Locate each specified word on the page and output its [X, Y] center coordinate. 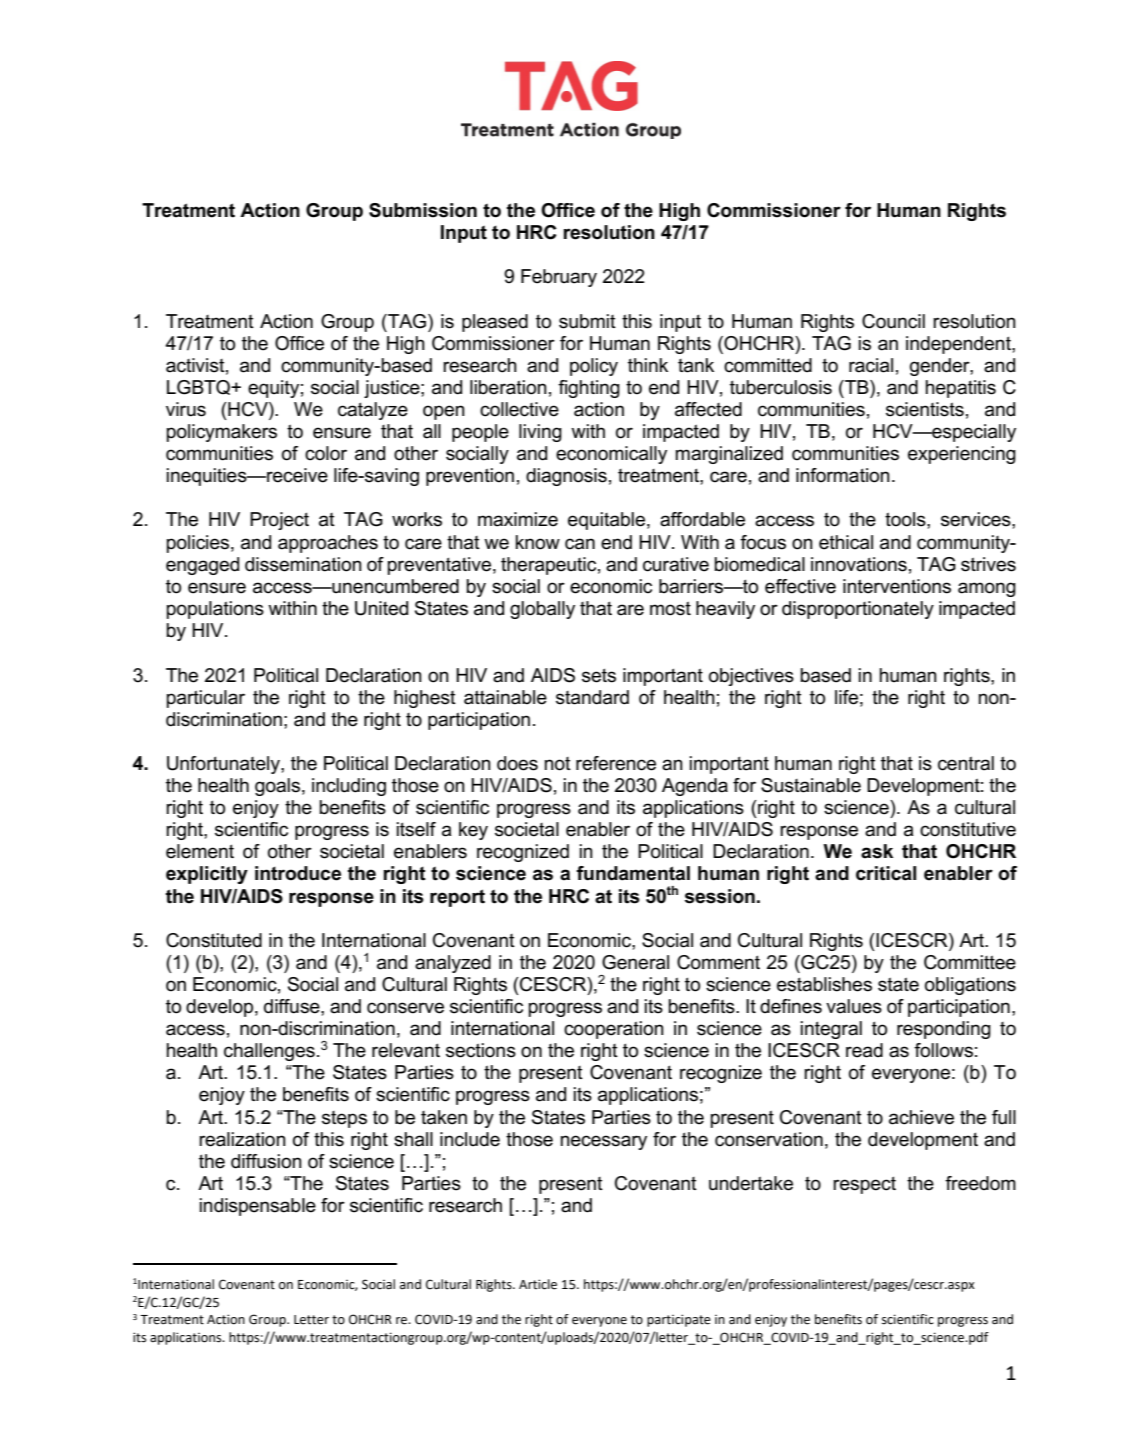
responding [944, 1030]
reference [616, 763]
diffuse [293, 1006]
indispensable [258, 1207]
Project [279, 521]
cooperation [614, 1030]
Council [893, 321]
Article [538, 1284]
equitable [606, 521]
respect [864, 1185]
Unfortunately [224, 765]
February [559, 278]
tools [906, 519]
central [966, 763]
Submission [423, 210]
